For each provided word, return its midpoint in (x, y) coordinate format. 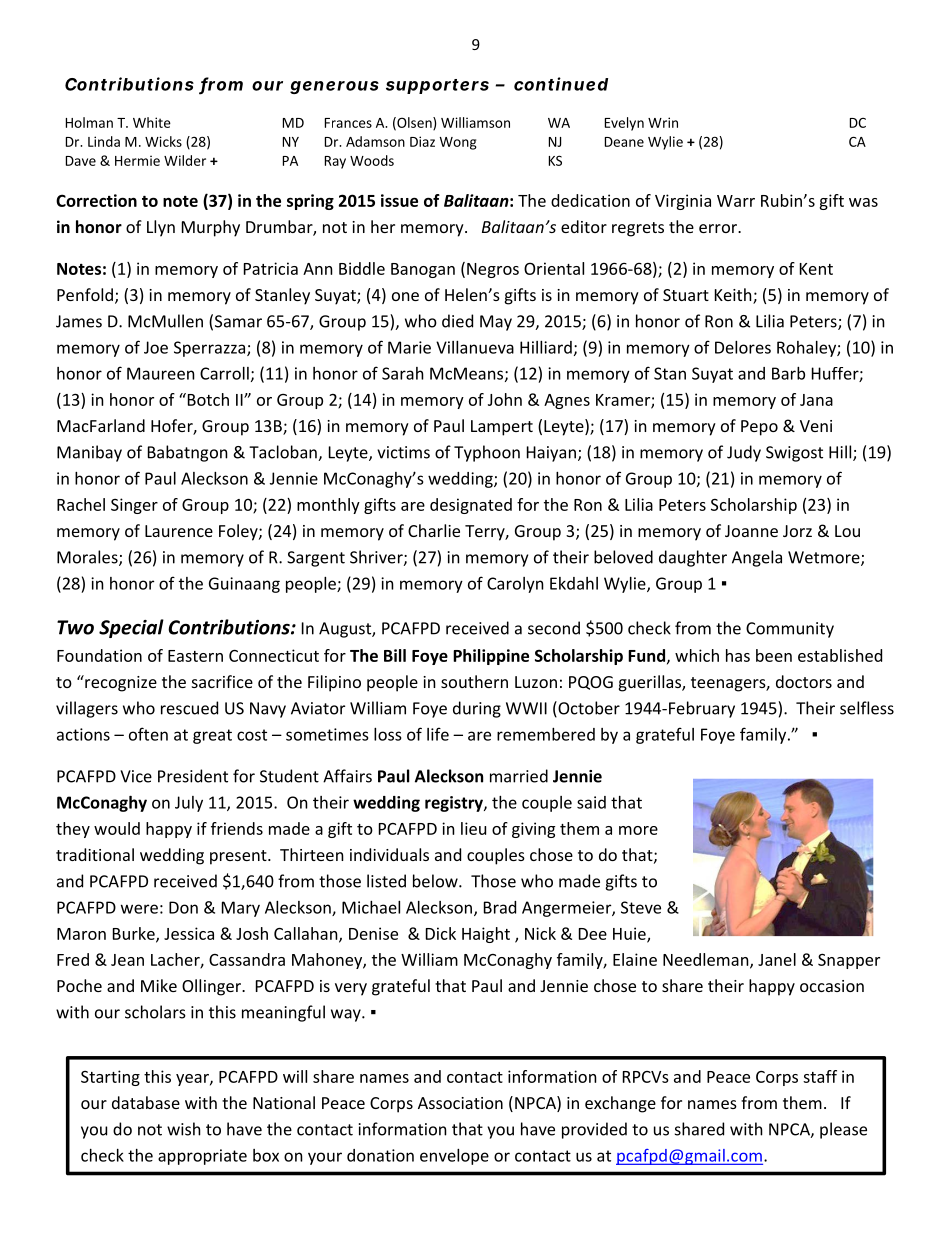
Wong (458, 143)
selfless (867, 708)
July (189, 804)
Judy (744, 453)
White (152, 122)
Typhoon (487, 453)
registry (455, 804)
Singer (134, 506)
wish (184, 1129)
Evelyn (624, 124)
